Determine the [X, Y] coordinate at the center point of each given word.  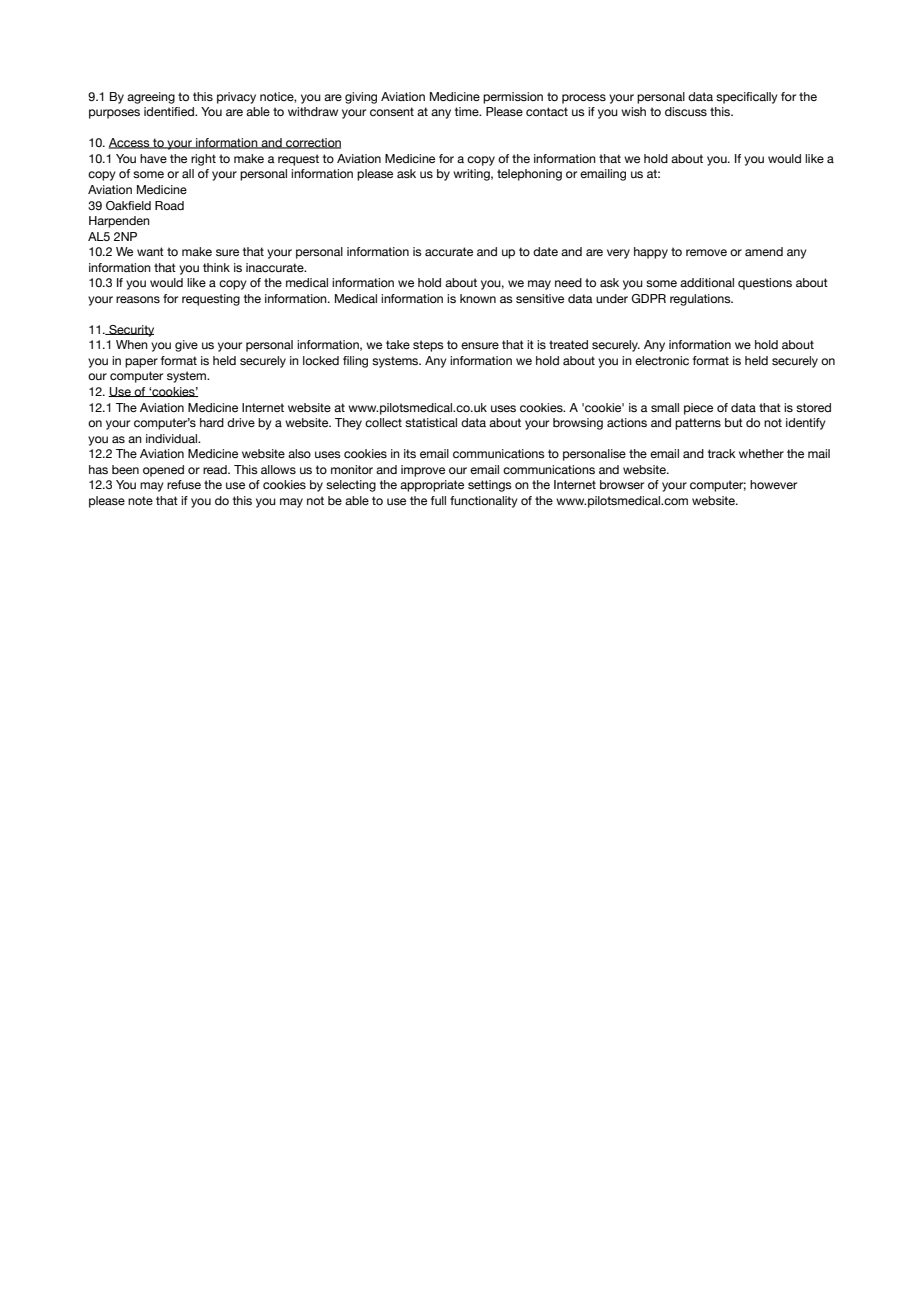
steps [428, 346]
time [468, 111]
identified [170, 111]
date [545, 251]
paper [141, 363]
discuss [686, 111]
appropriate [432, 486]
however [773, 484]
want [150, 251]
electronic [662, 360]
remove [706, 252]
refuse [184, 484]
